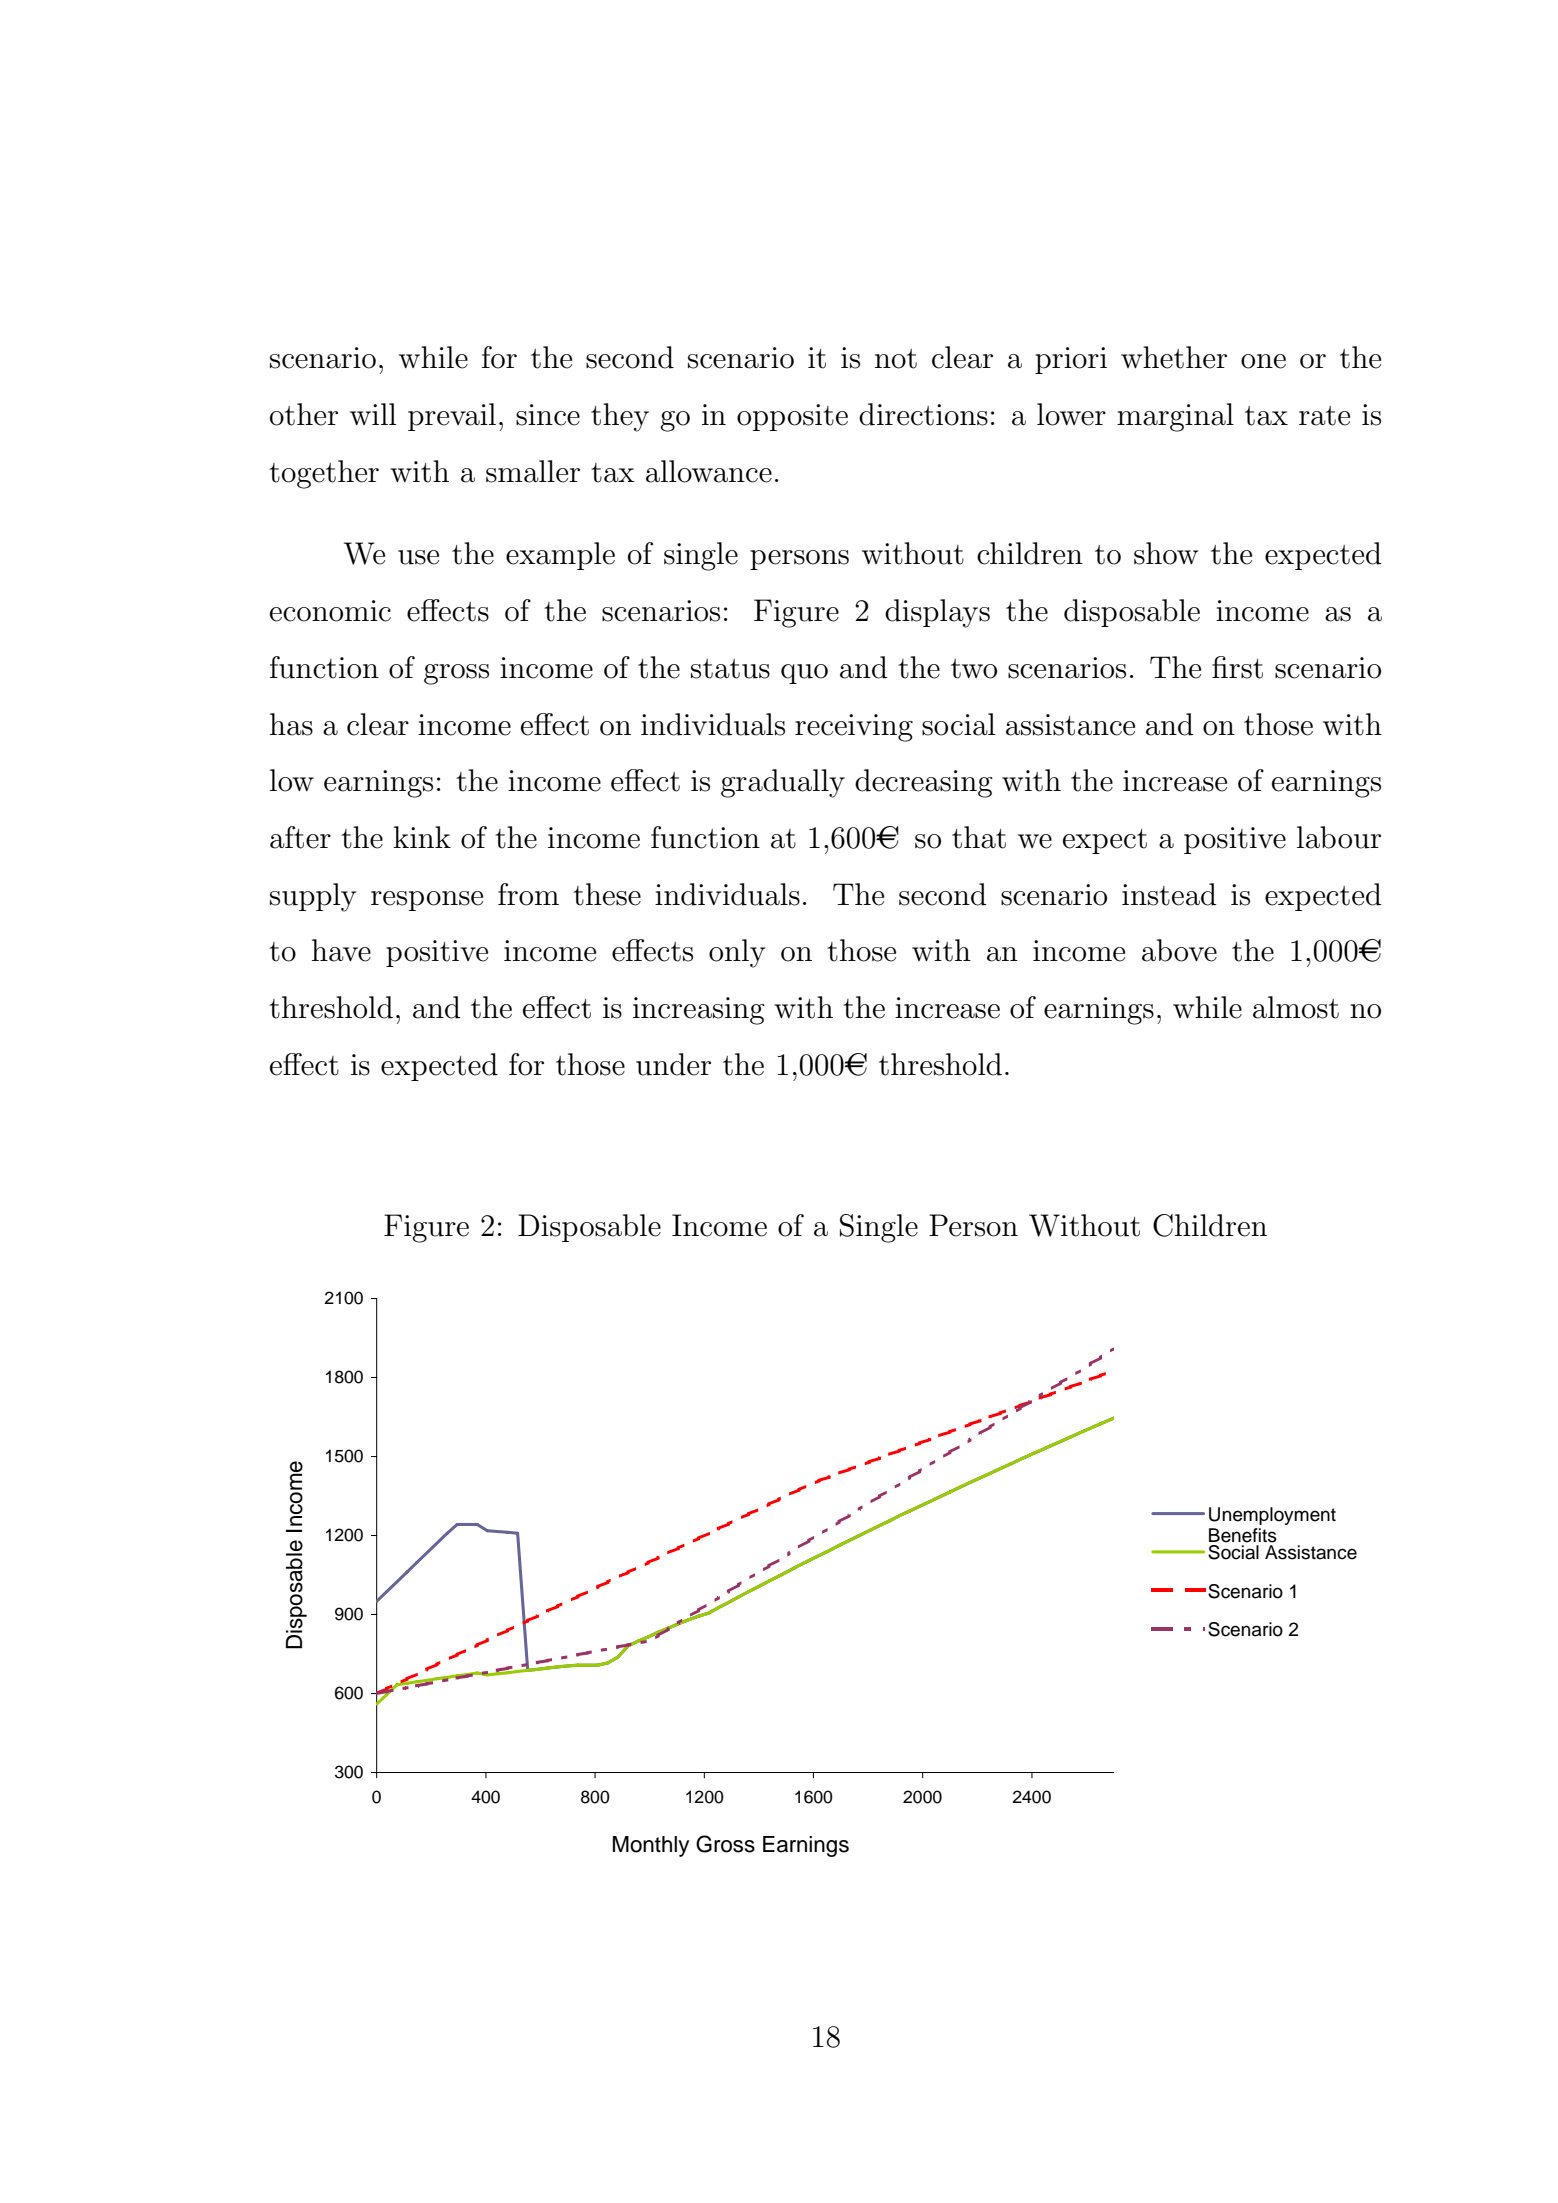 This document has height=2203, width=1558. Describe the element at coordinates (1272, 1516) in the document. I see `Unemployment` at that location.
